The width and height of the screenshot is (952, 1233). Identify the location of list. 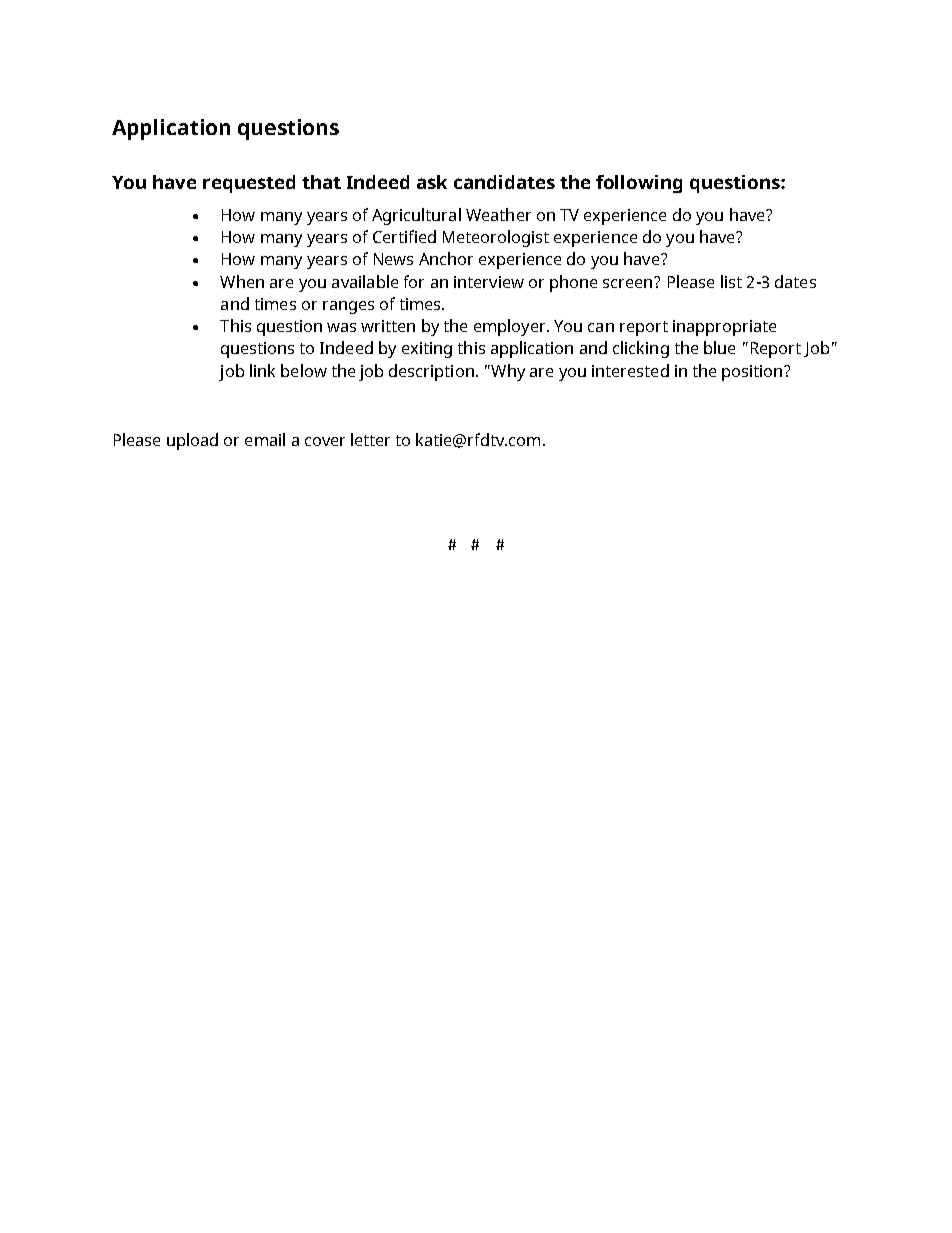
(731, 281).
